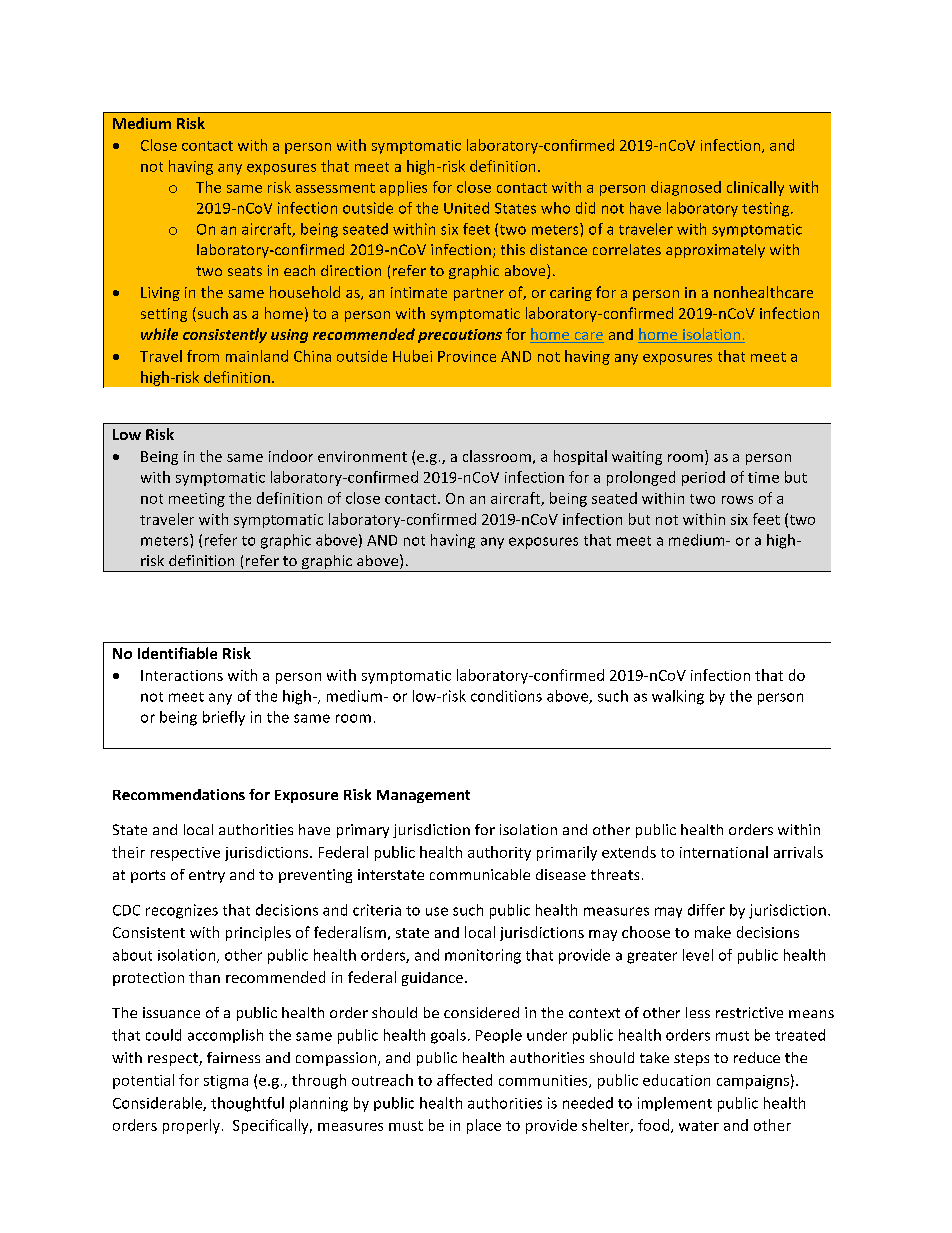  I want to click on United, so click(466, 208).
